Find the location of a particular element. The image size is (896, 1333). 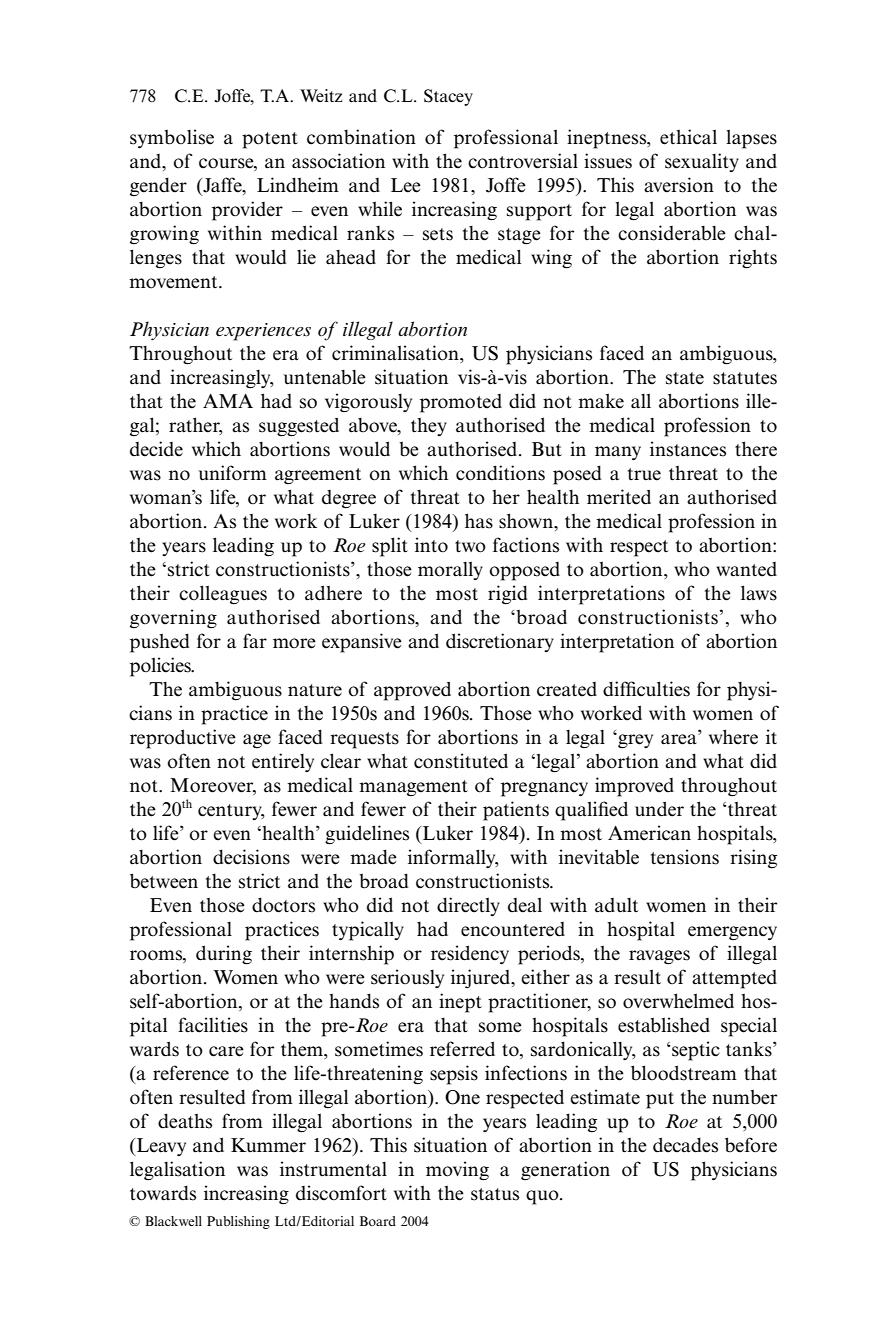

potent is located at coordinates (270, 140).
